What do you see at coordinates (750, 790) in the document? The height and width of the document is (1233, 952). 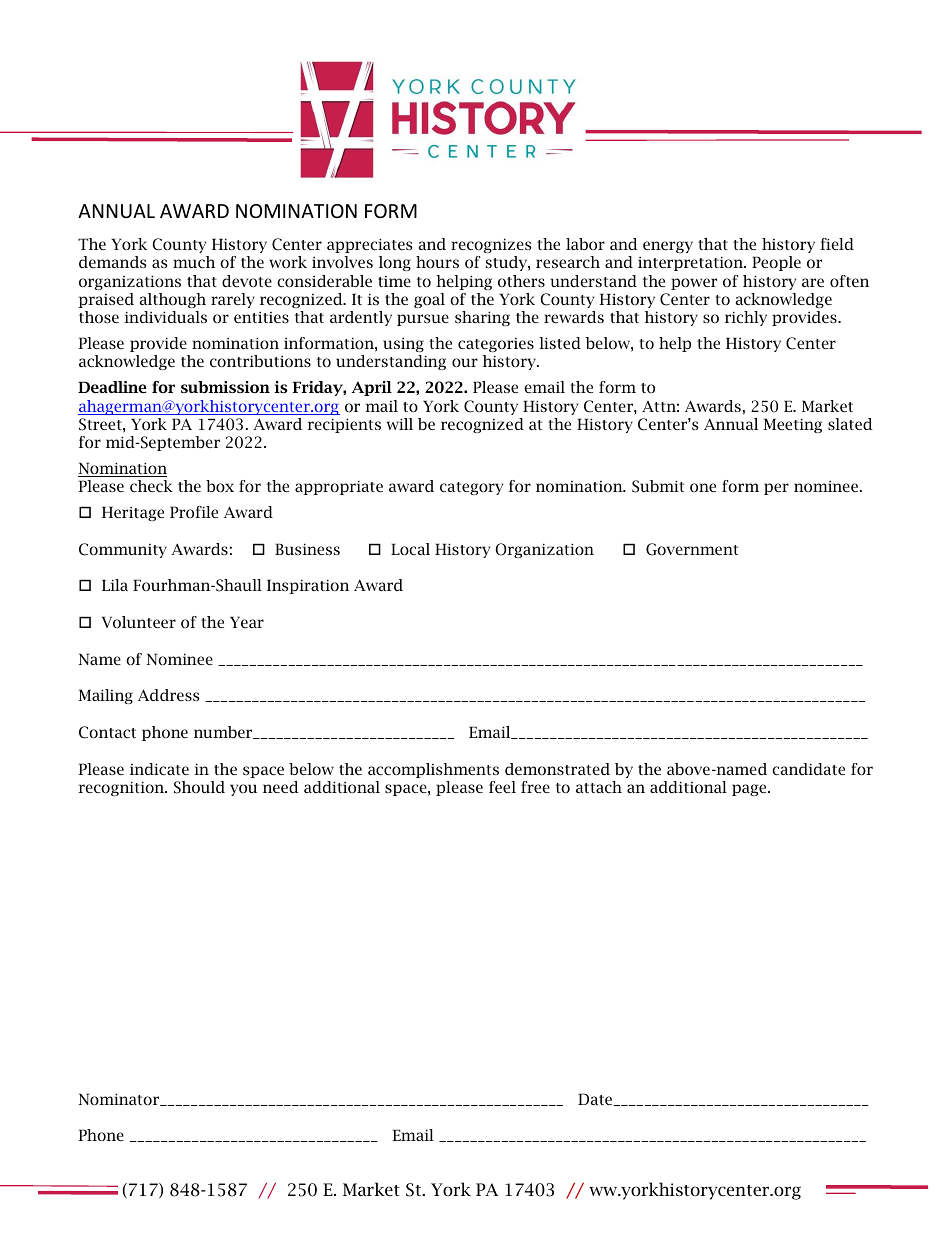 I see `page` at bounding box center [750, 790].
